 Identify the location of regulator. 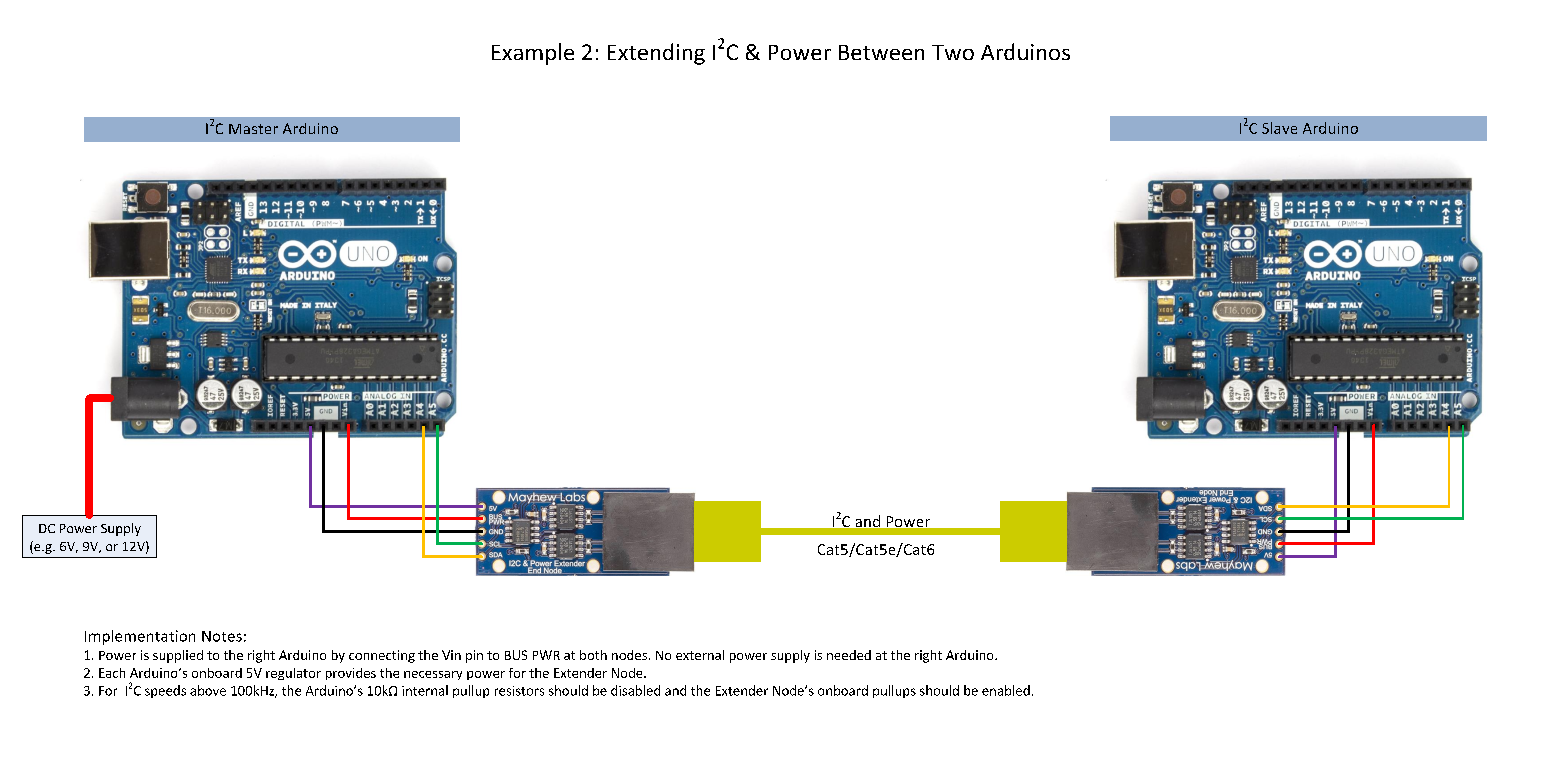
(293, 674).
